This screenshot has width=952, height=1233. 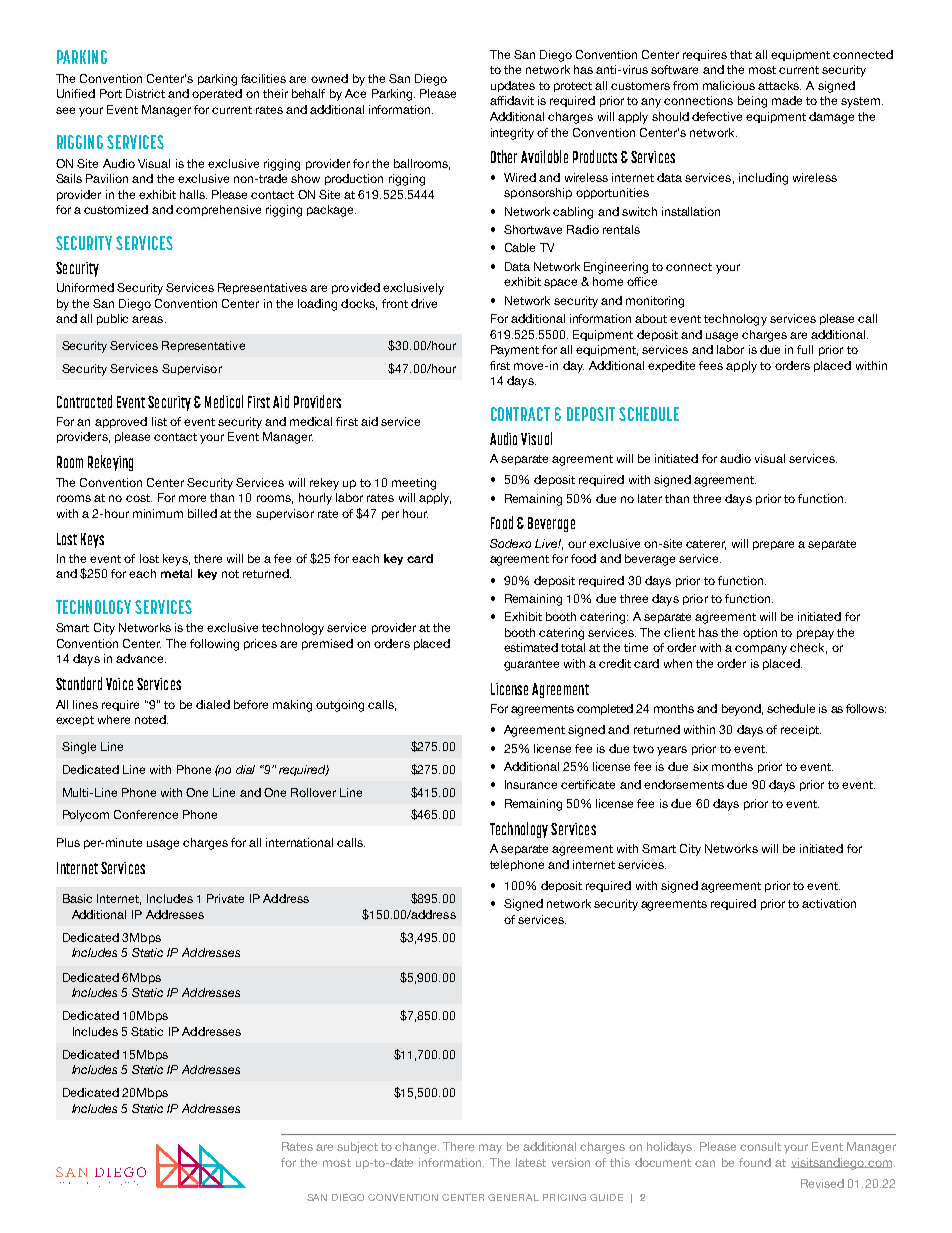 I want to click on option, so click(x=760, y=633).
